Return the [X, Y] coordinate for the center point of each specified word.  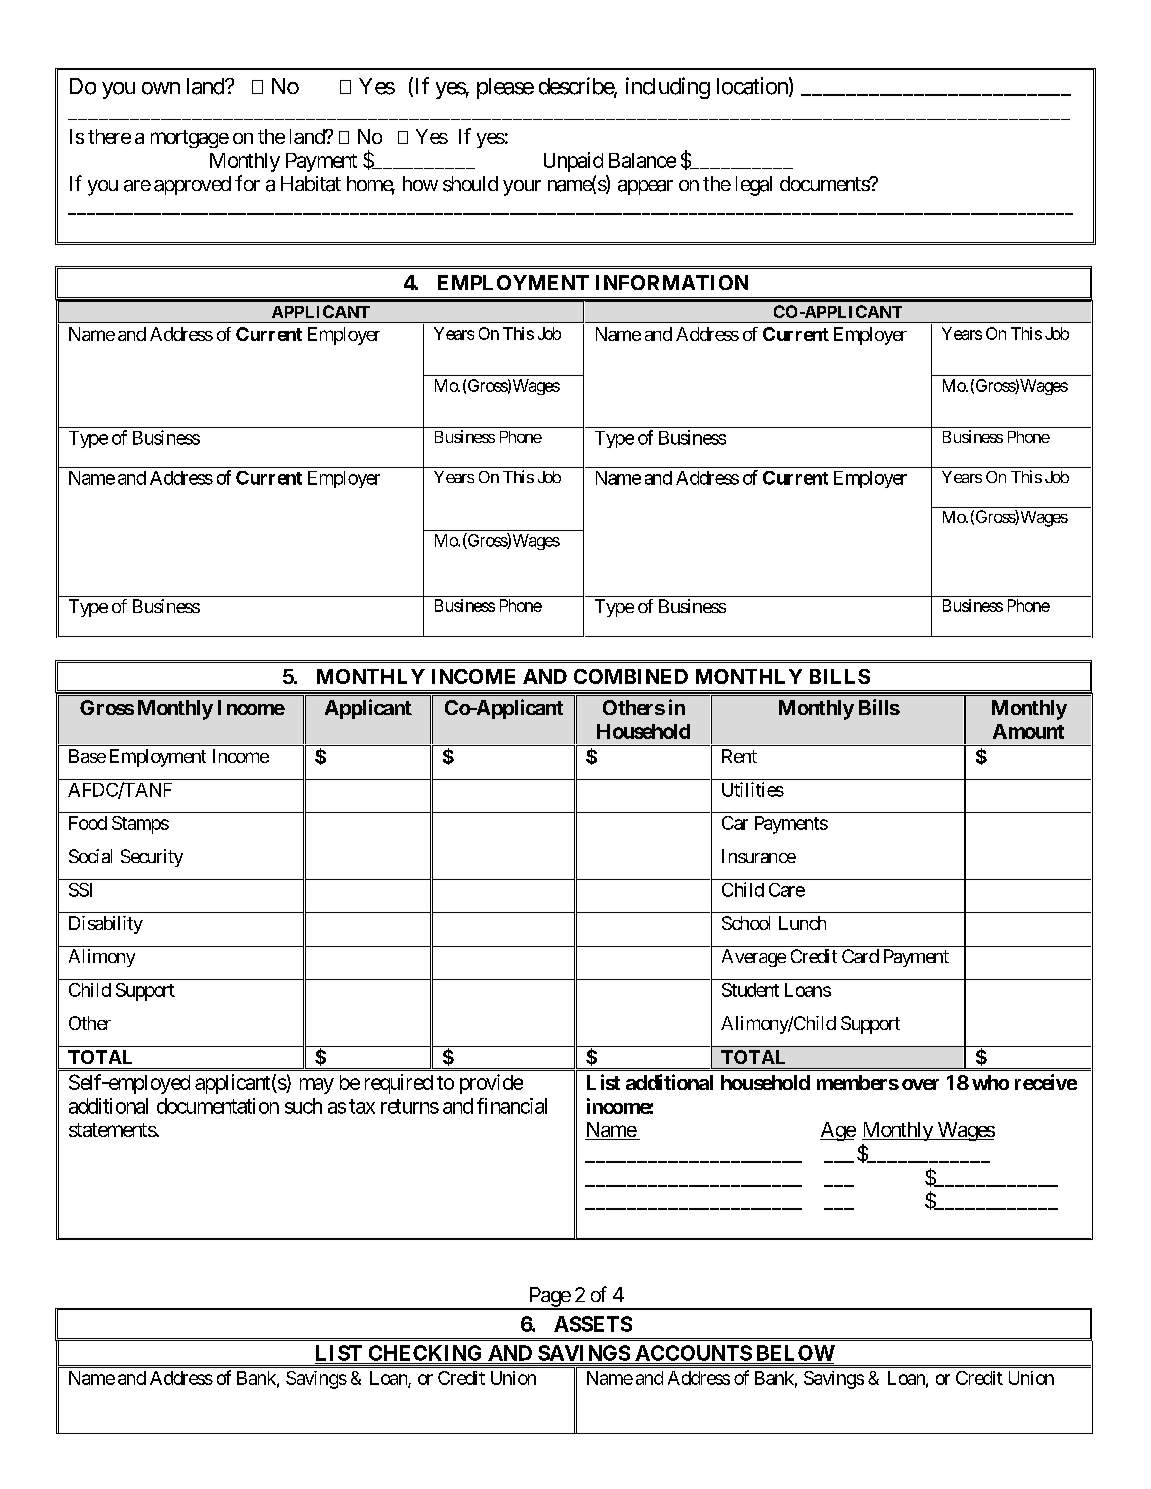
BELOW [796, 1353]
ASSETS [593, 1324]
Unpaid [573, 162]
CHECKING [425, 1353]
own [161, 88]
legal [754, 186]
